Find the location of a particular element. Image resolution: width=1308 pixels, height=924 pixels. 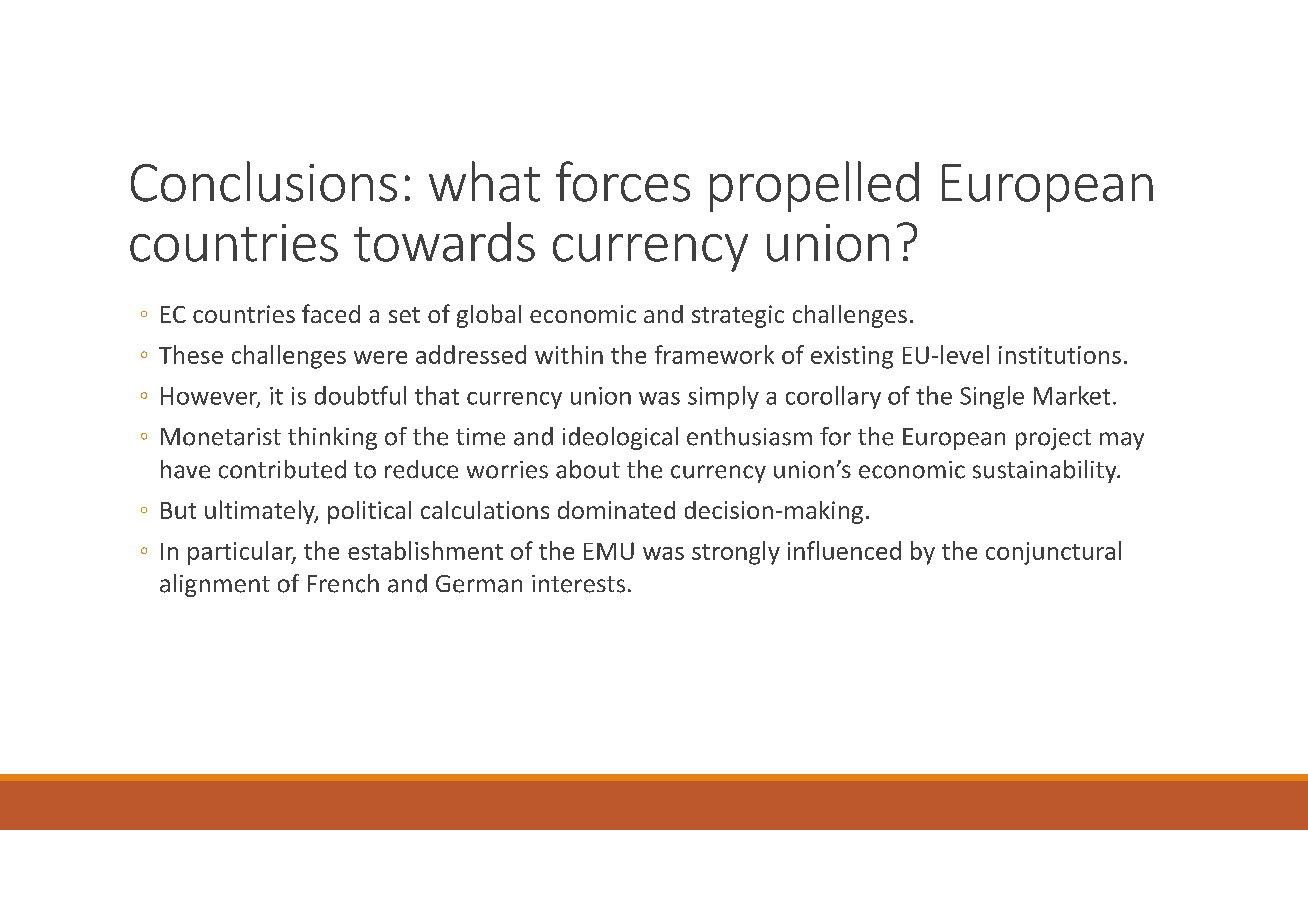

Conclusions is located at coordinates (264, 181).
